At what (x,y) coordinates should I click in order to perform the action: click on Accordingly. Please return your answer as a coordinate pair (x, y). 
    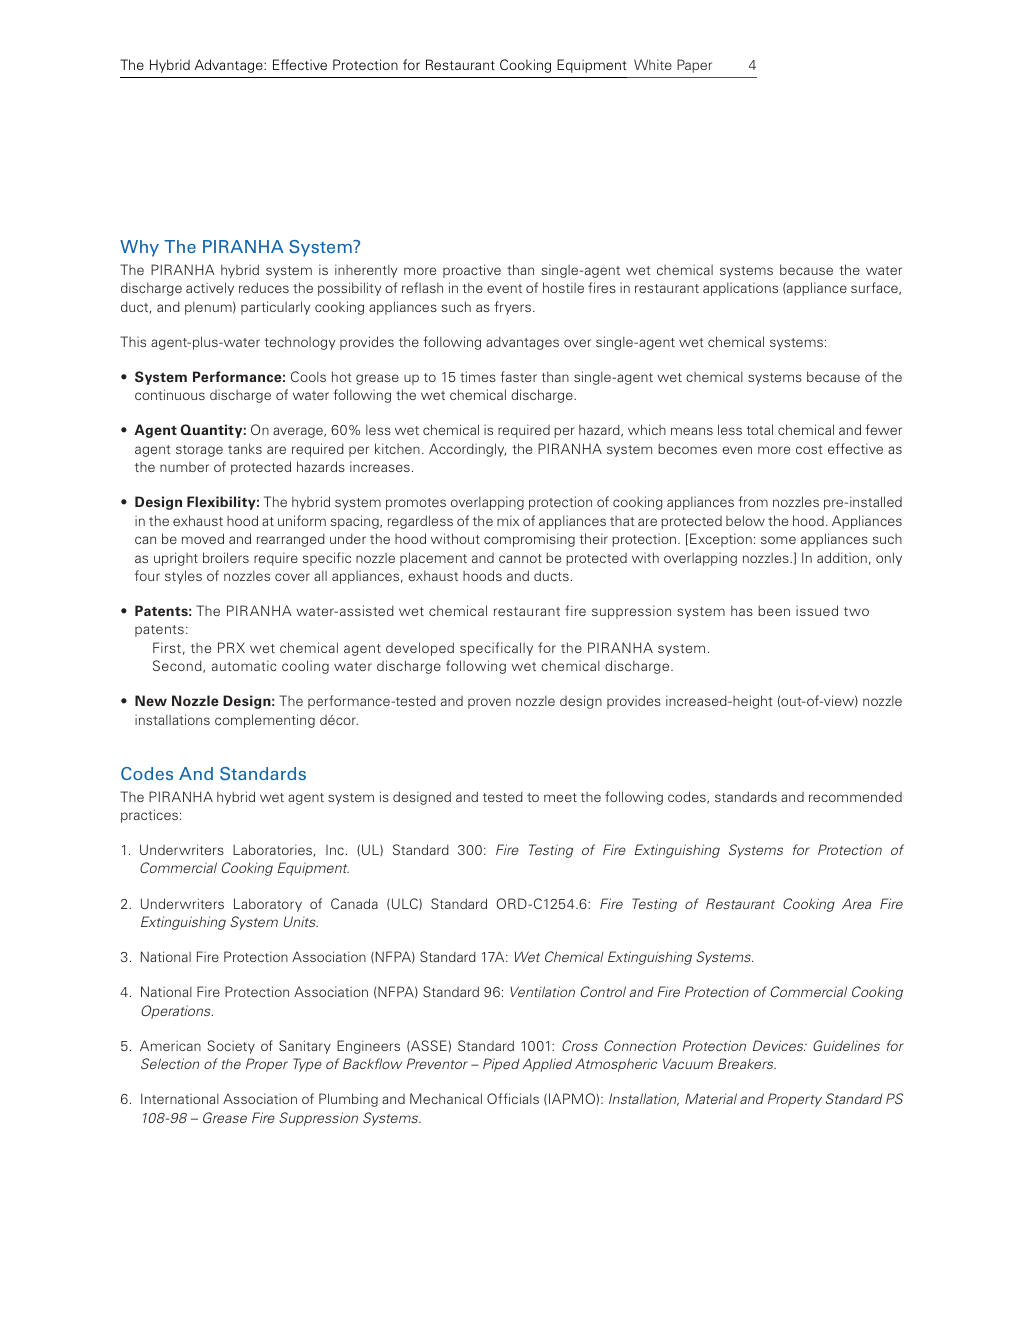
    Looking at the image, I should click on (467, 450).
